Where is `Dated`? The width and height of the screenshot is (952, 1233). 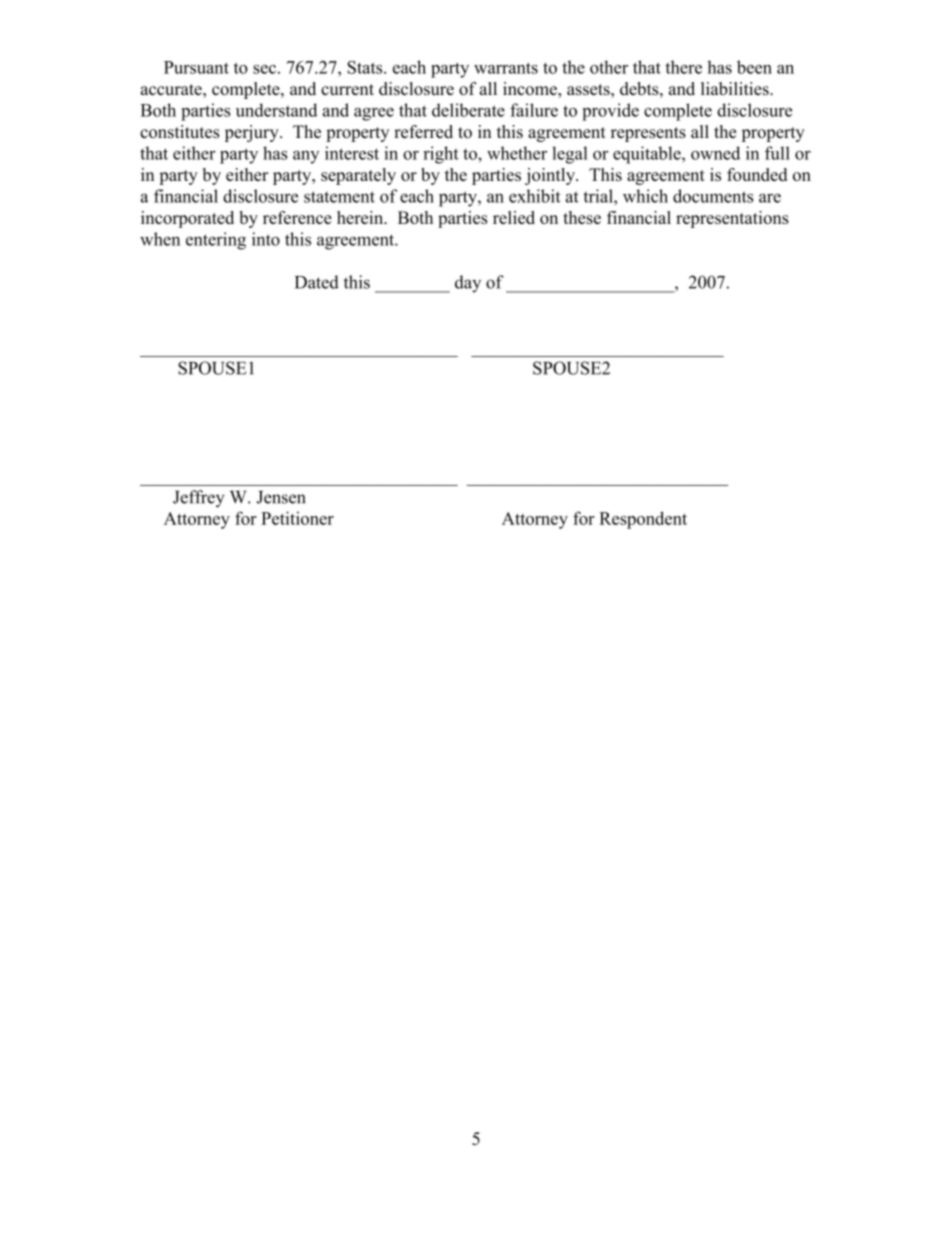 Dated is located at coordinates (317, 282).
